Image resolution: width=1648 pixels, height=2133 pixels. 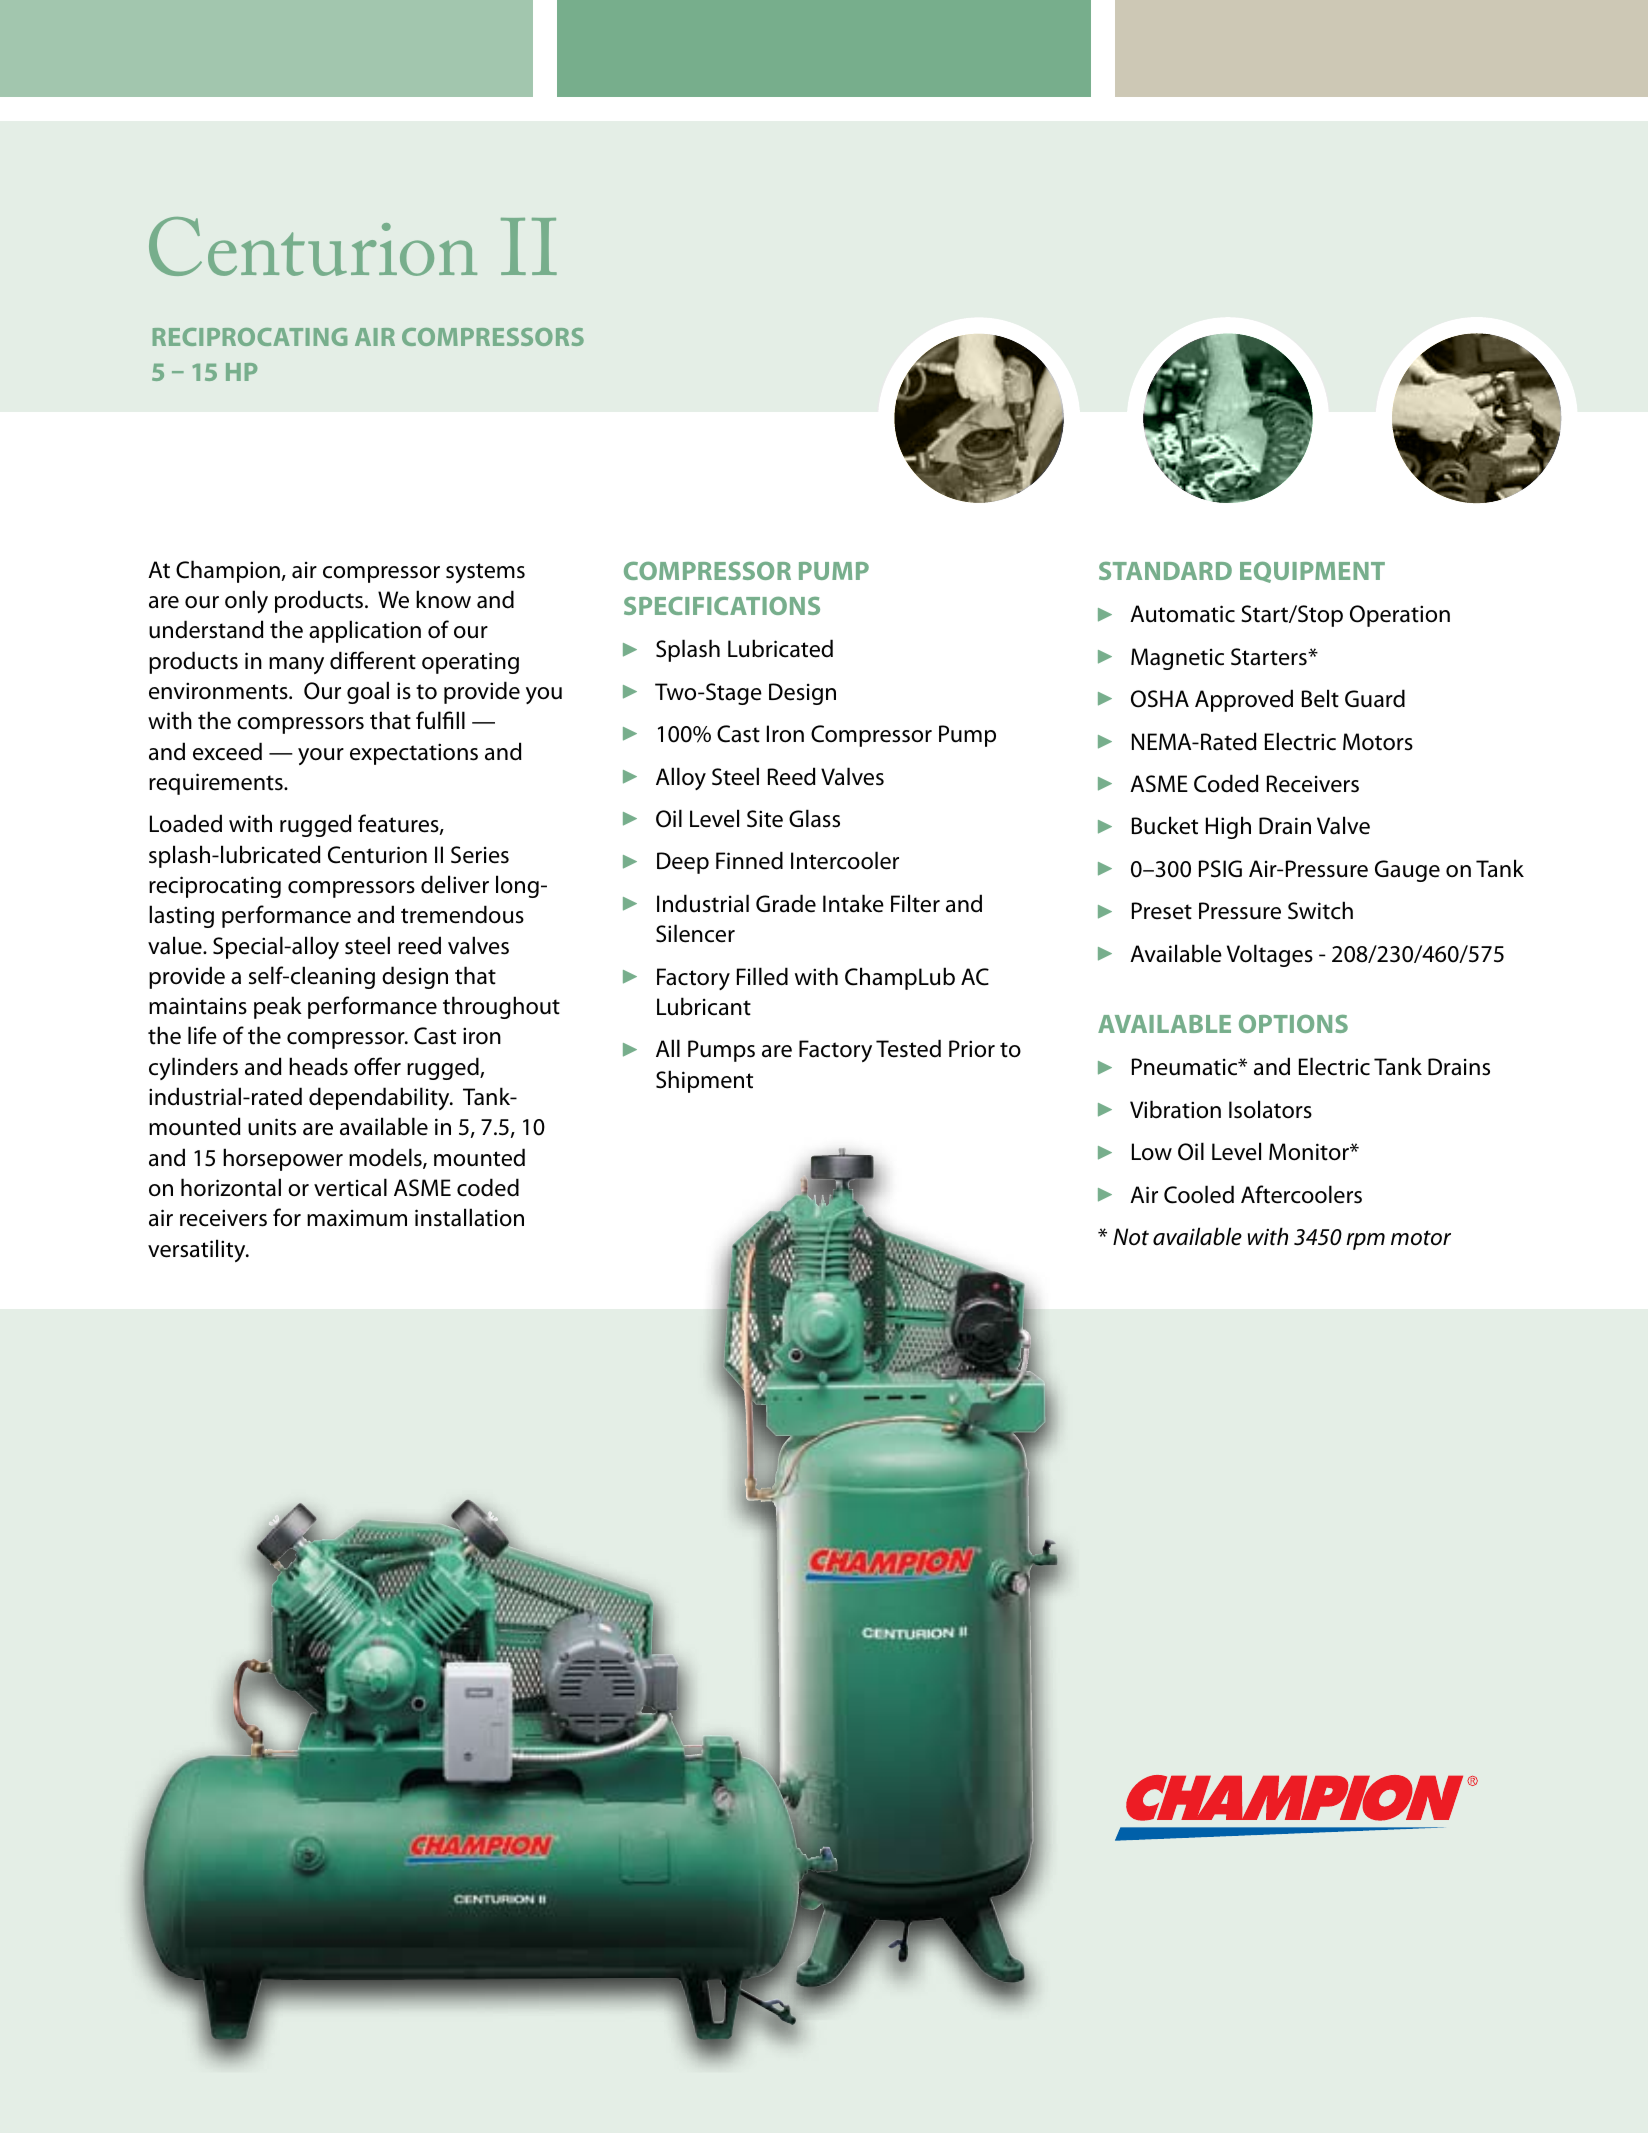 I want to click on maximum, so click(x=357, y=1218).
